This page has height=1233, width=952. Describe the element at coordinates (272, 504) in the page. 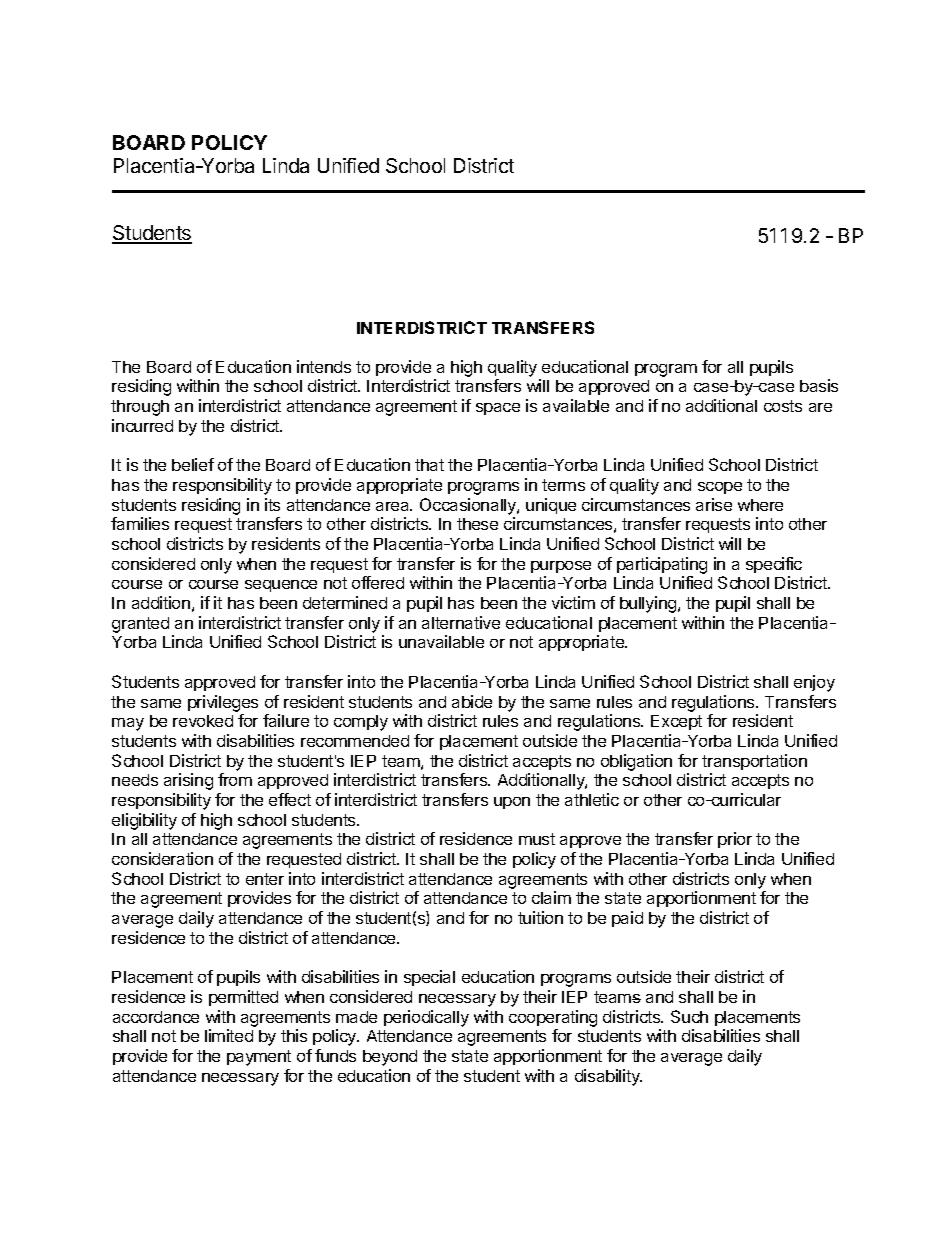

I see `its` at that location.
